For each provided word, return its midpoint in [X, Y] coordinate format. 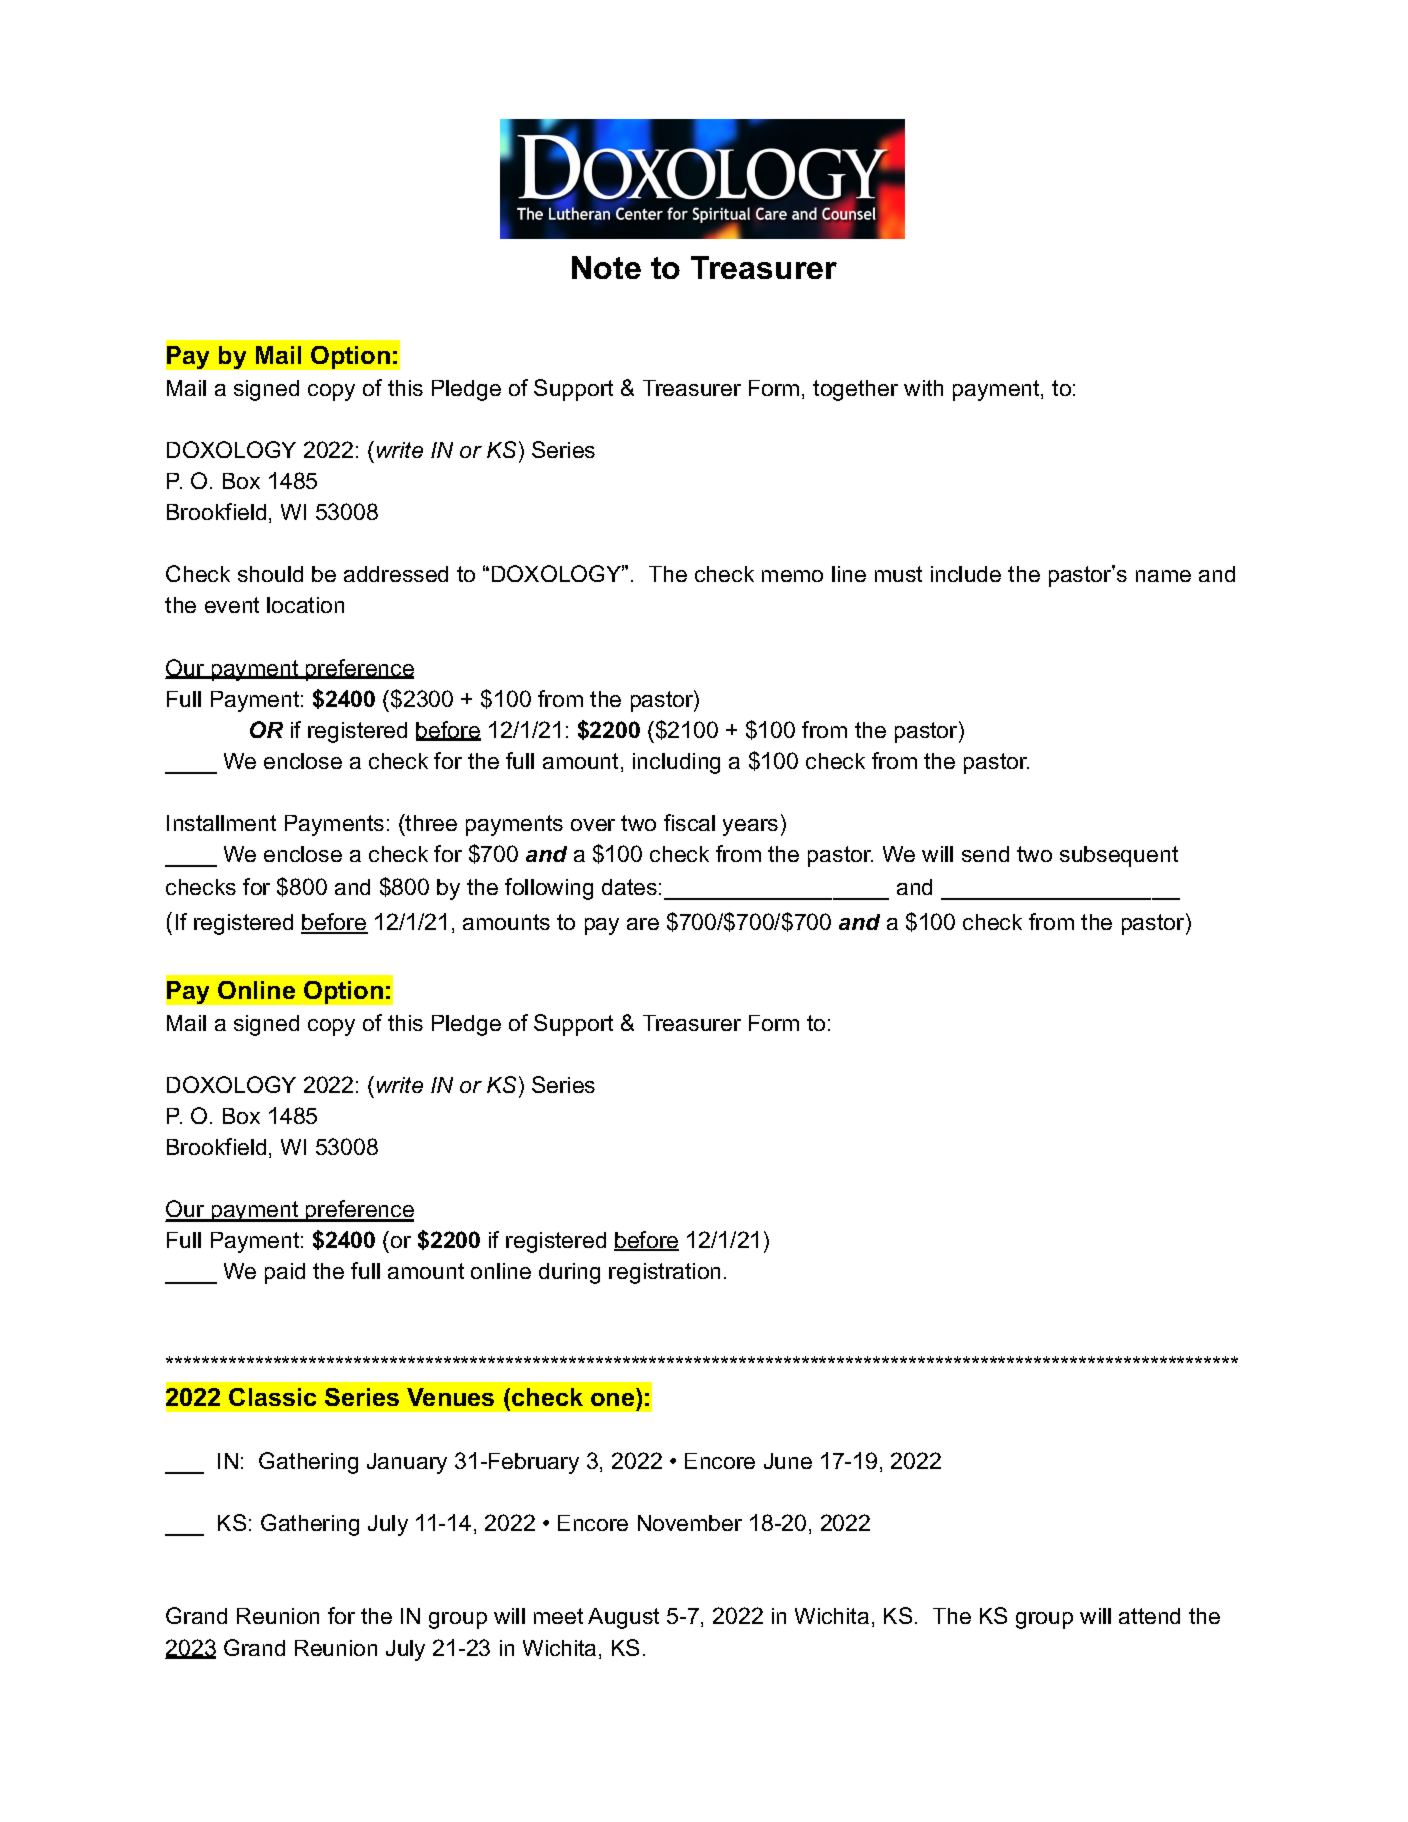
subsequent [1119, 856]
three [430, 822]
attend [1149, 1616]
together [855, 390]
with [923, 388]
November [690, 1523]
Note [606, 267]
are [643, 924]
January [407, 1463]
